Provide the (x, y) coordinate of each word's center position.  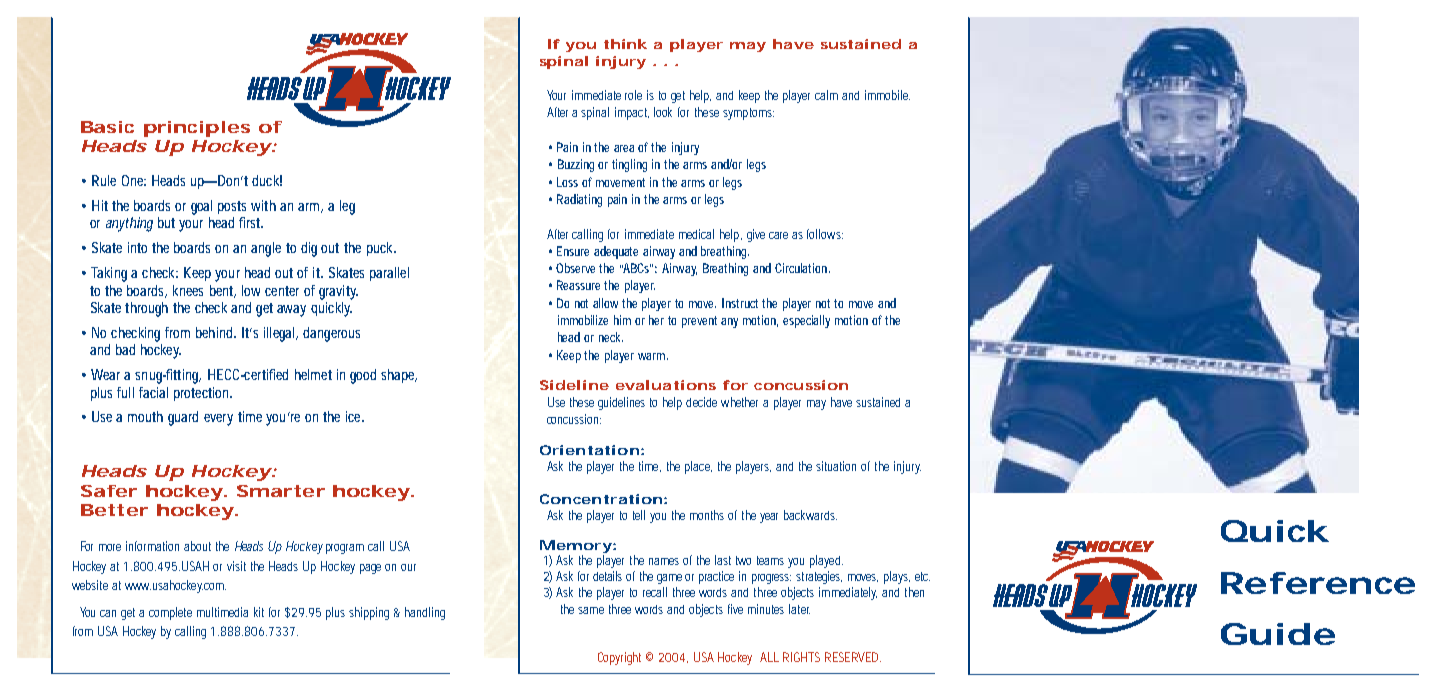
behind (214, 332)
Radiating (579, 200)
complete (170, 613)
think (625, 44)
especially (806, 321)
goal (201, 207)
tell (639, 515)
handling (425, 613)
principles (197, 129)
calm (826, 95)
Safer (109, 491)
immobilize (583, 320)
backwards (810, 515)
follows (825, 234)
